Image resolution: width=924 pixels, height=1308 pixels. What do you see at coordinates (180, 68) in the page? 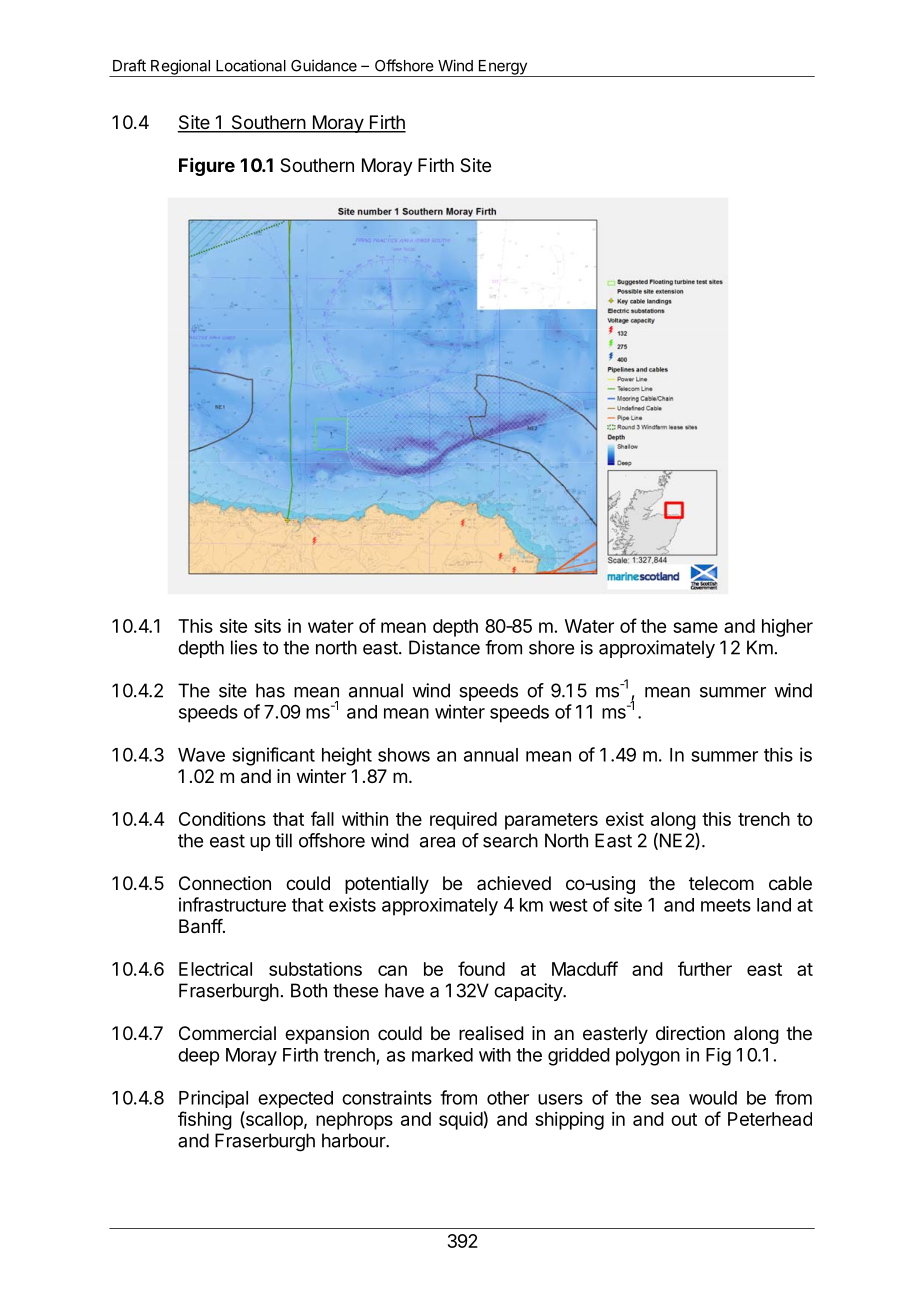
I see `Regional` at bounding box center [180, 68].
